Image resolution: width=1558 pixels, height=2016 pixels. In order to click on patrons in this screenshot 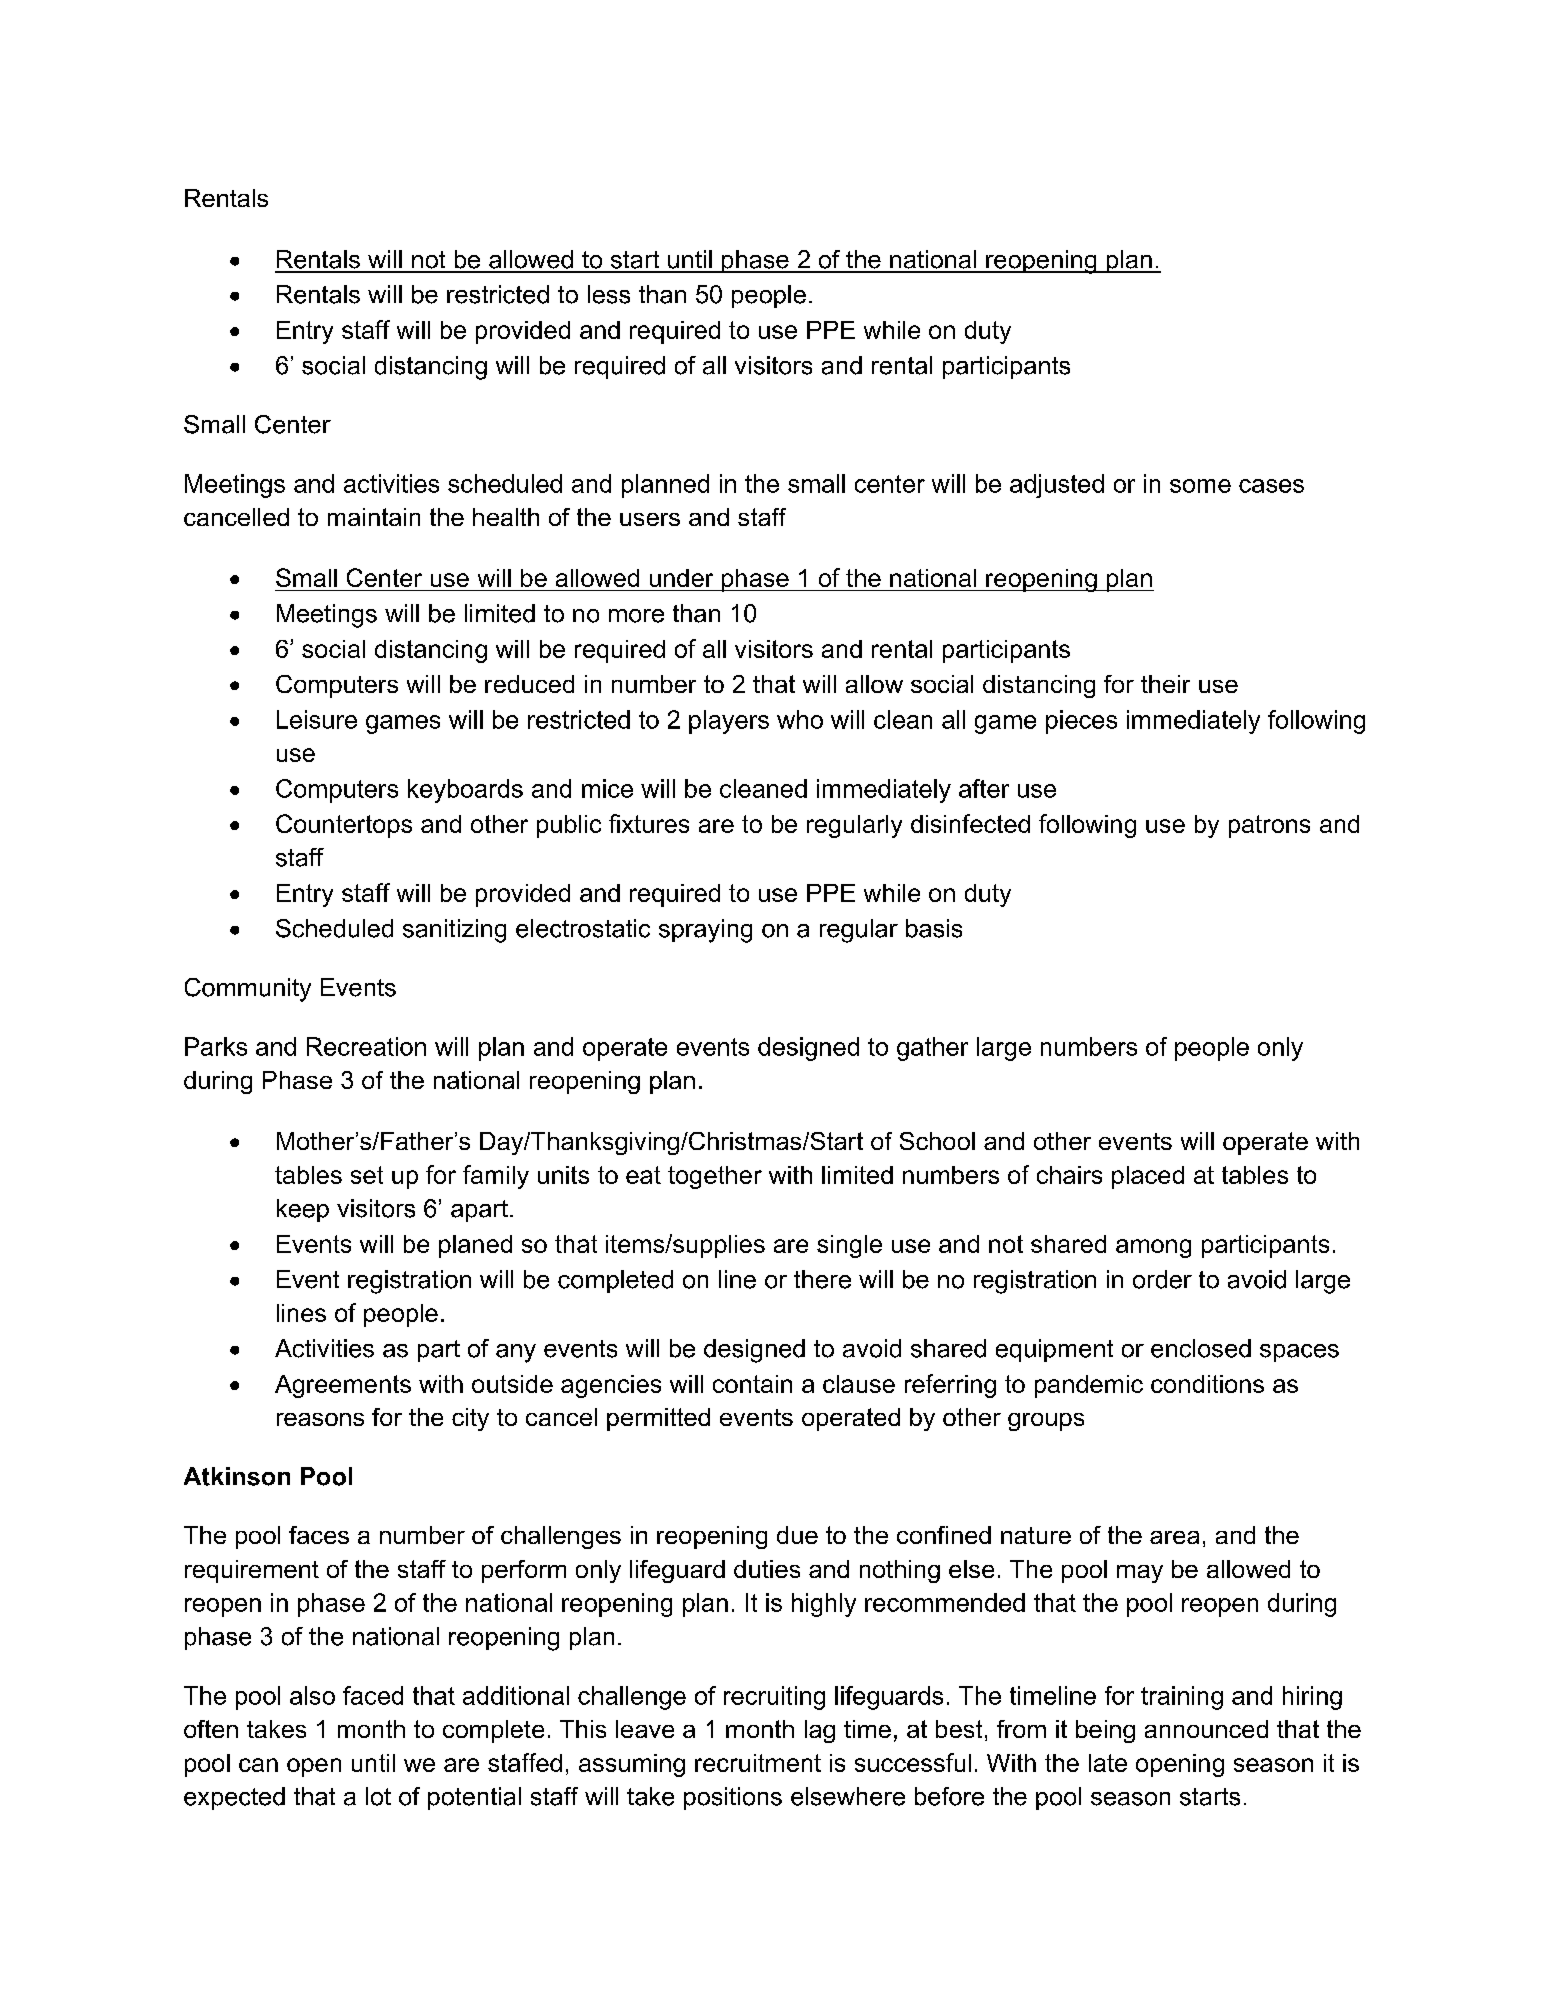, I will do `click(1269, 826)`.
